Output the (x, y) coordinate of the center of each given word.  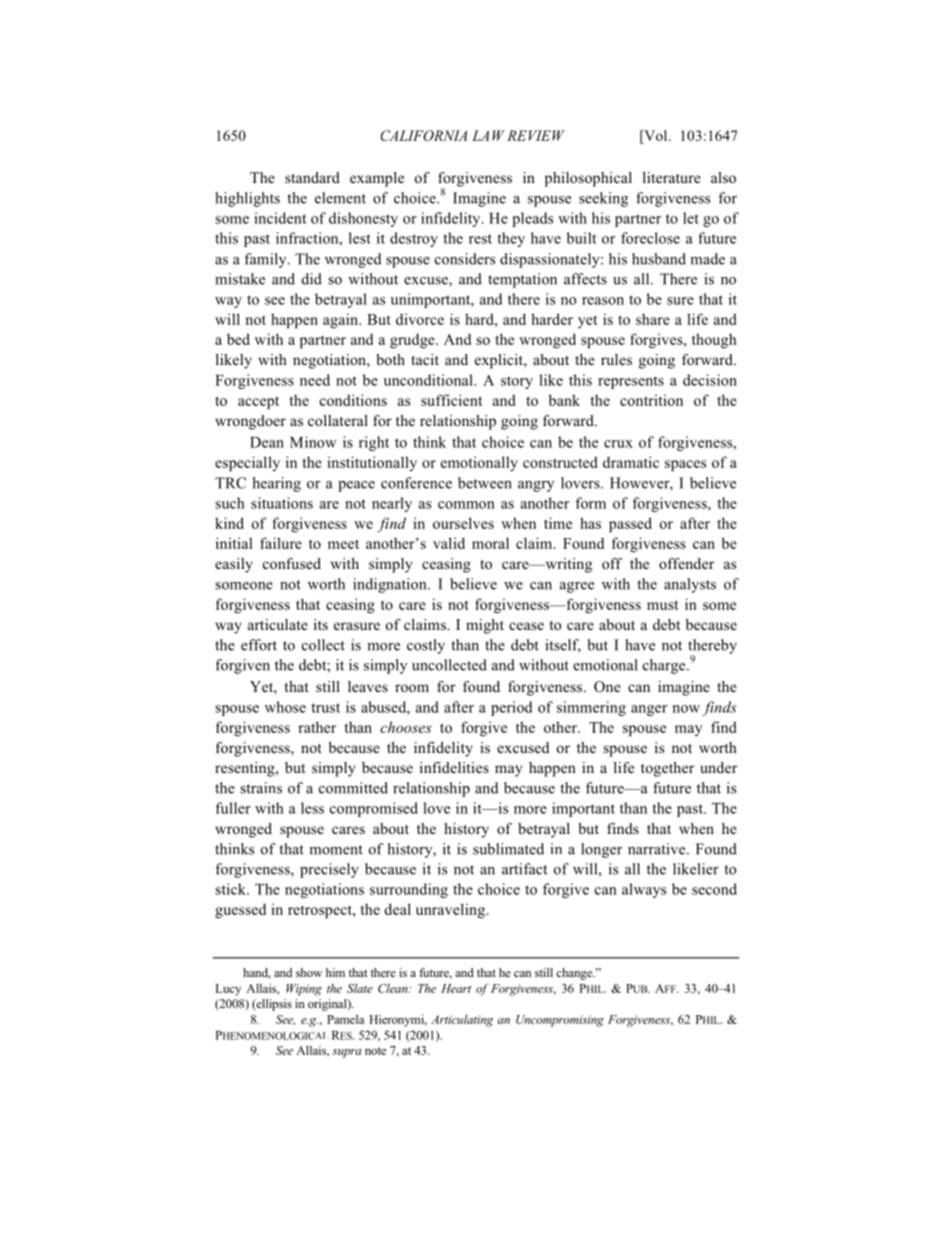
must (663, 605)
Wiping (304, 990)
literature (672, 177)
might (485, 626)
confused (292, 563)
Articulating (462, 1021)
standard (312, 177)
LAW (488, 135)
